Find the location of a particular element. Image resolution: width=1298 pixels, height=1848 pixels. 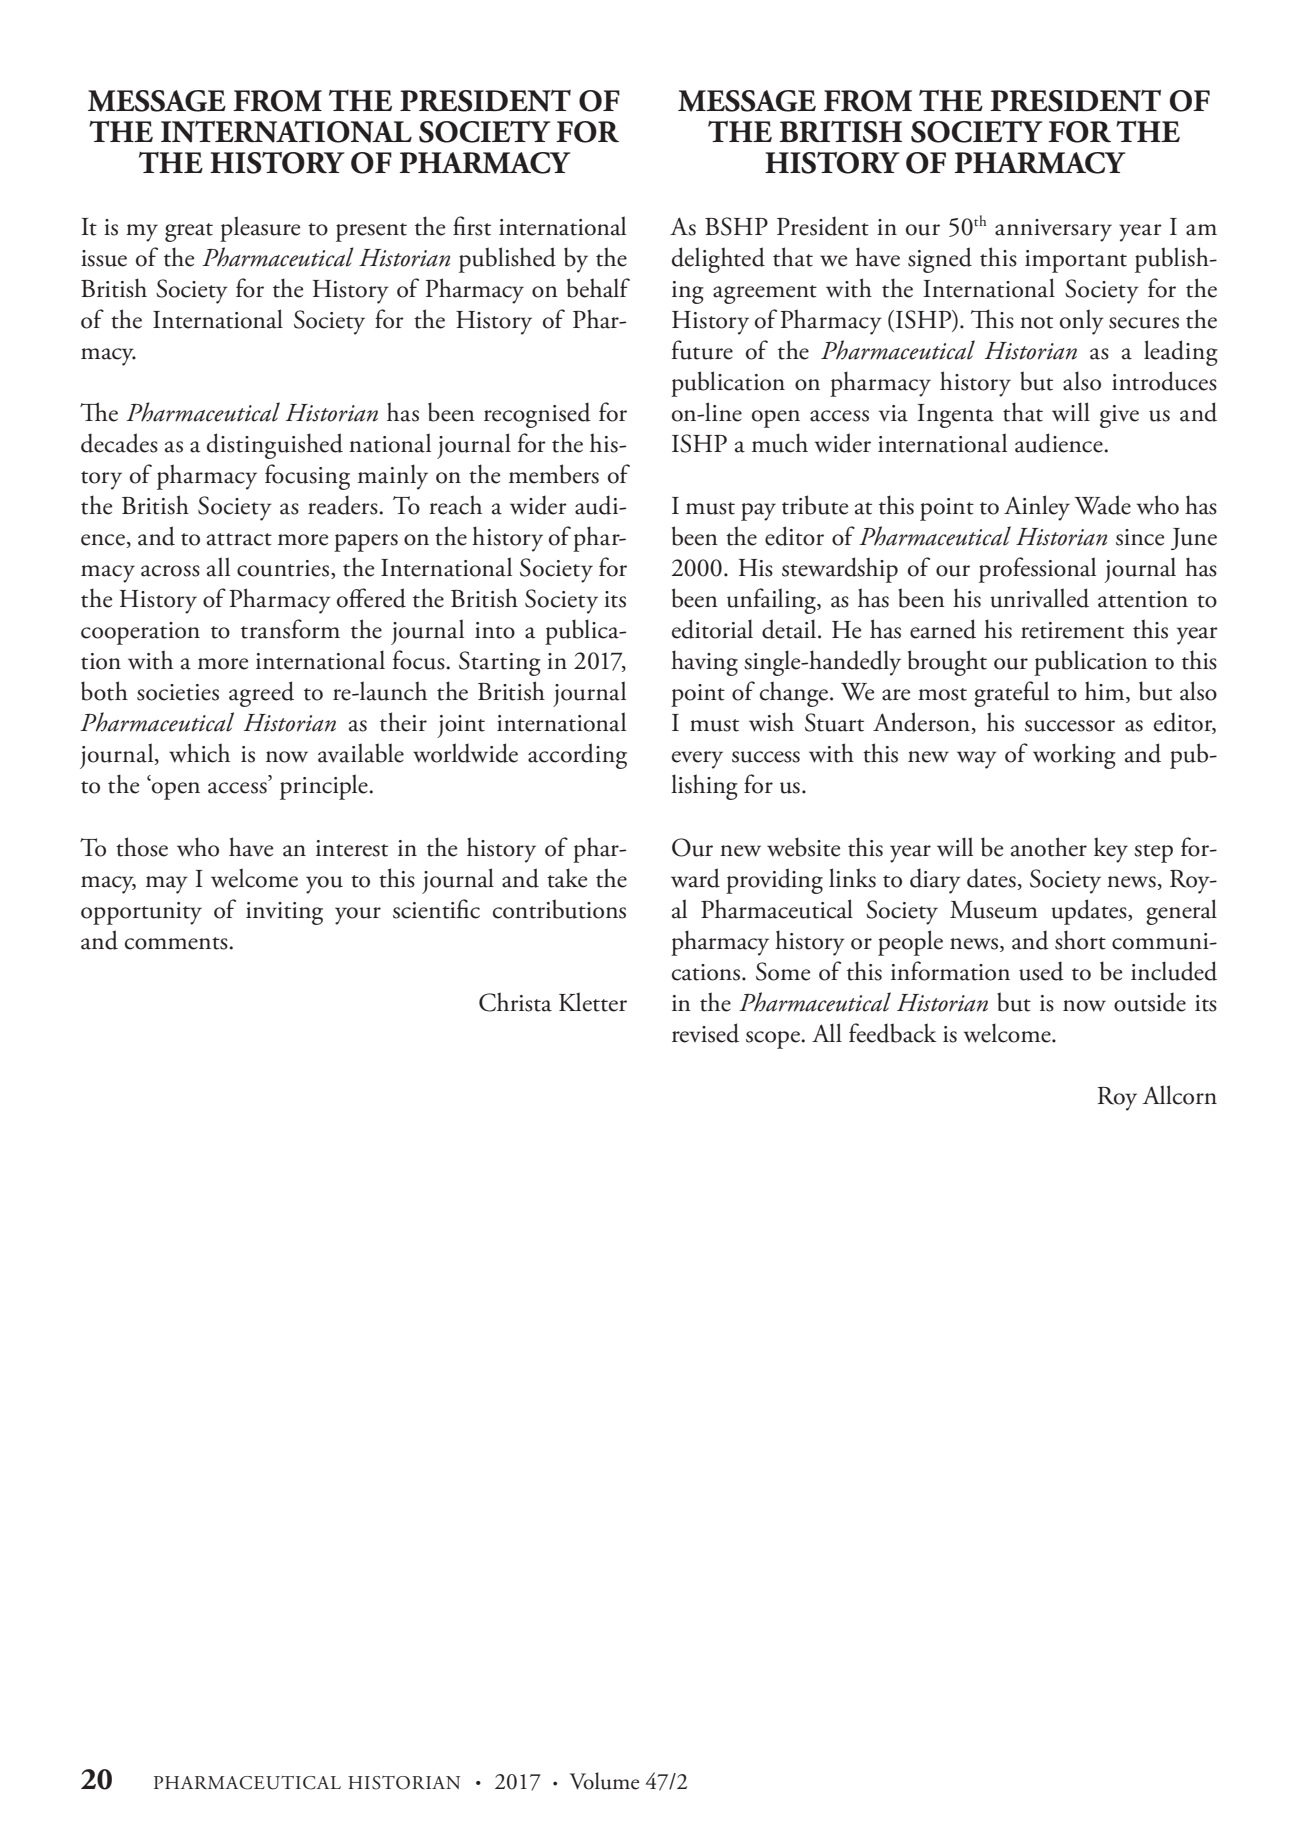

take is located at coordinates (567, 878).
